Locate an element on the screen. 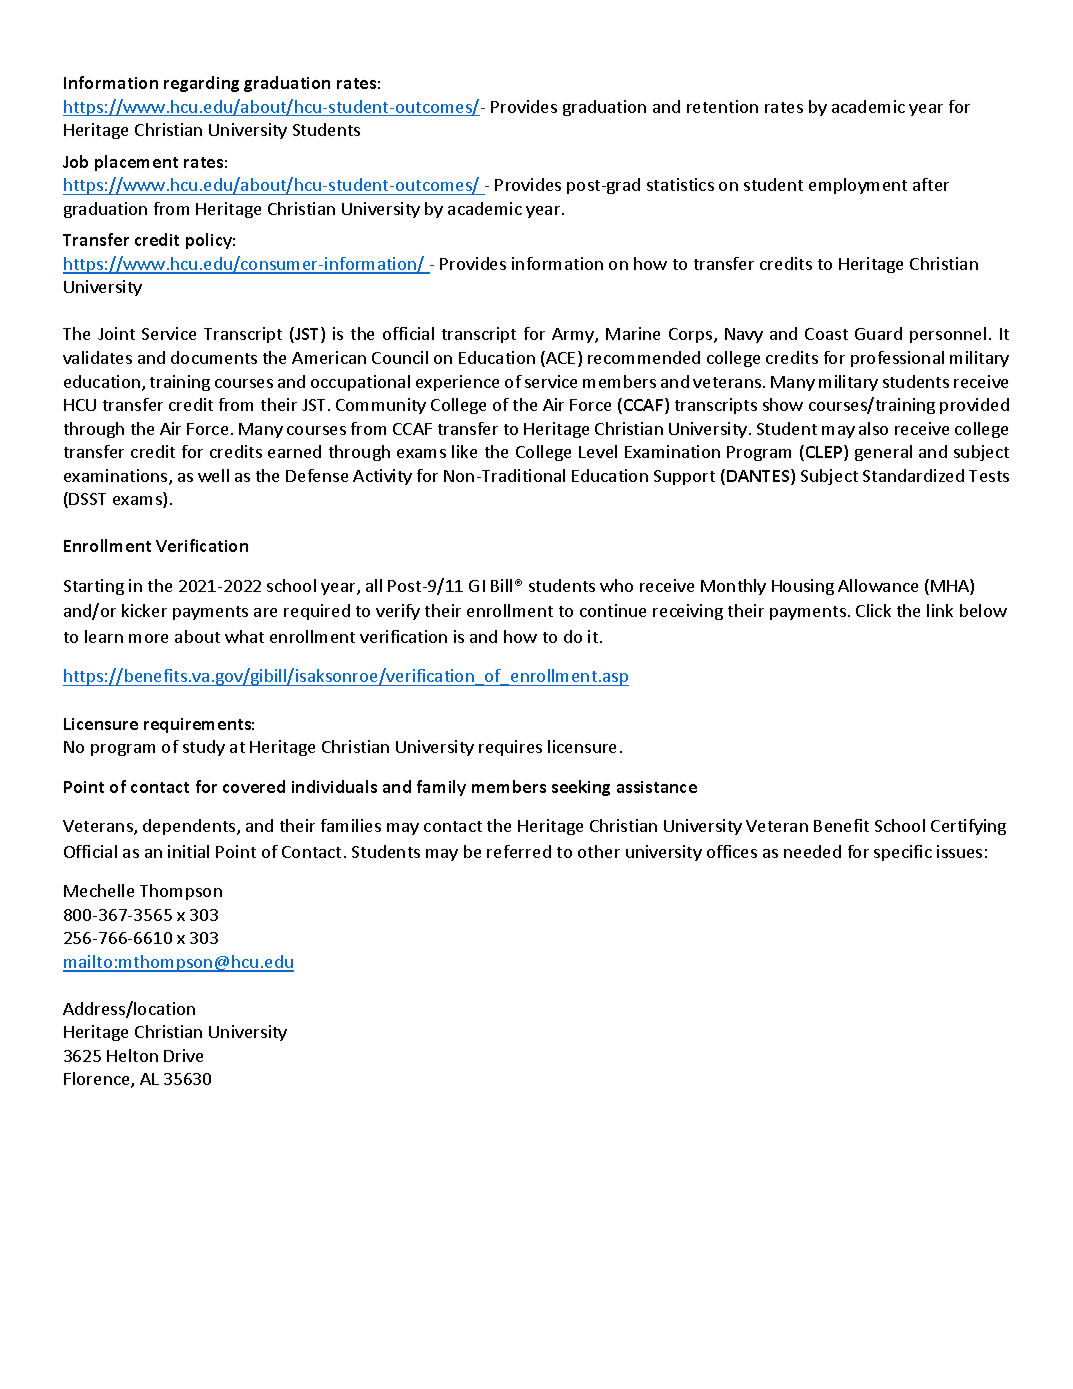 This screenshot has width=1073, height=1389. initial is located at coordinates (188, 851).
